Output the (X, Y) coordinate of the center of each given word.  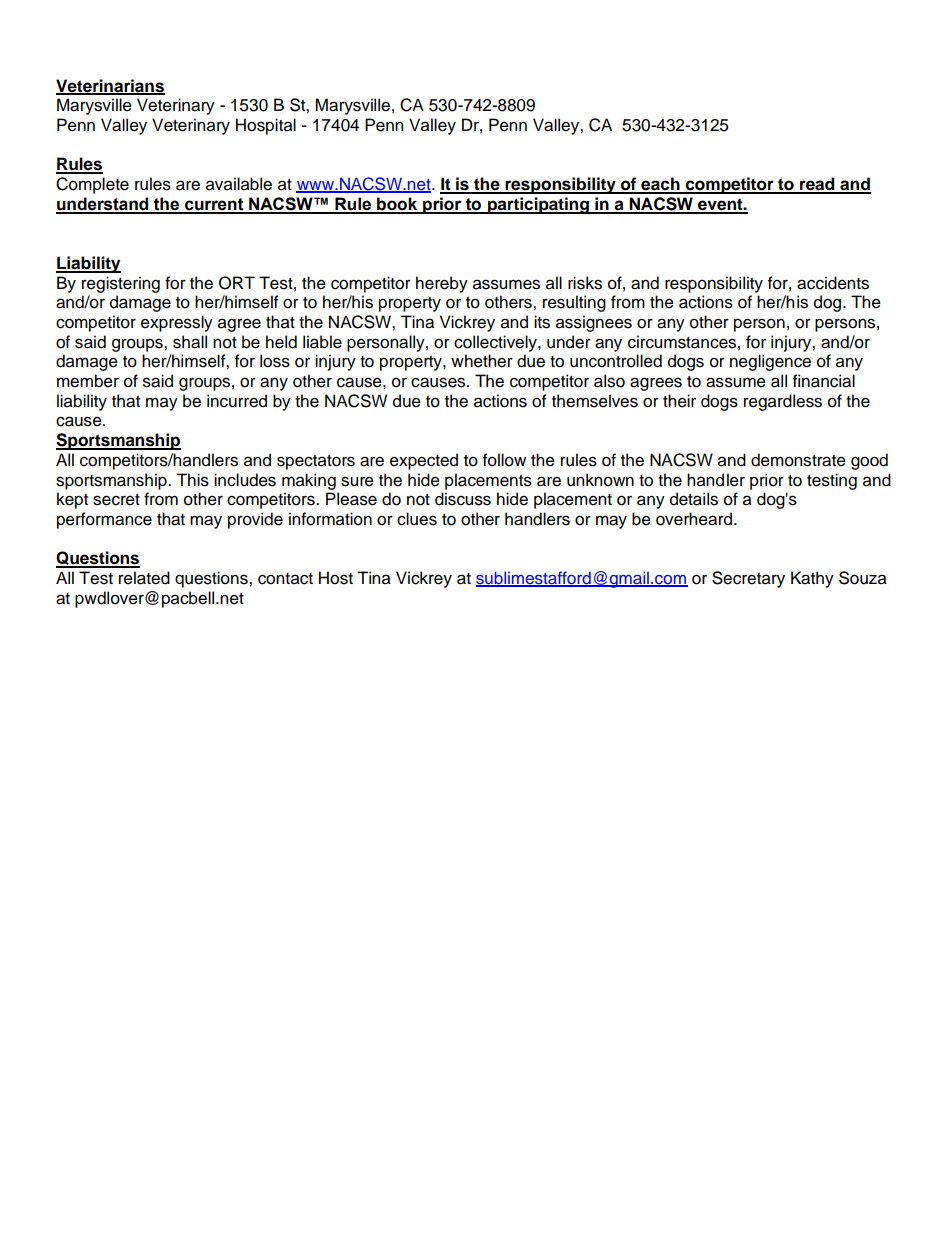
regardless (783, 402)
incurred (237, 401)
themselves (595, 401)
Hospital (266, 126)
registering (121, 284)
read (817, 185)
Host (336, 578)
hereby (442, 284)
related (144, 578)
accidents (833, 283)
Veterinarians (110, 86)
